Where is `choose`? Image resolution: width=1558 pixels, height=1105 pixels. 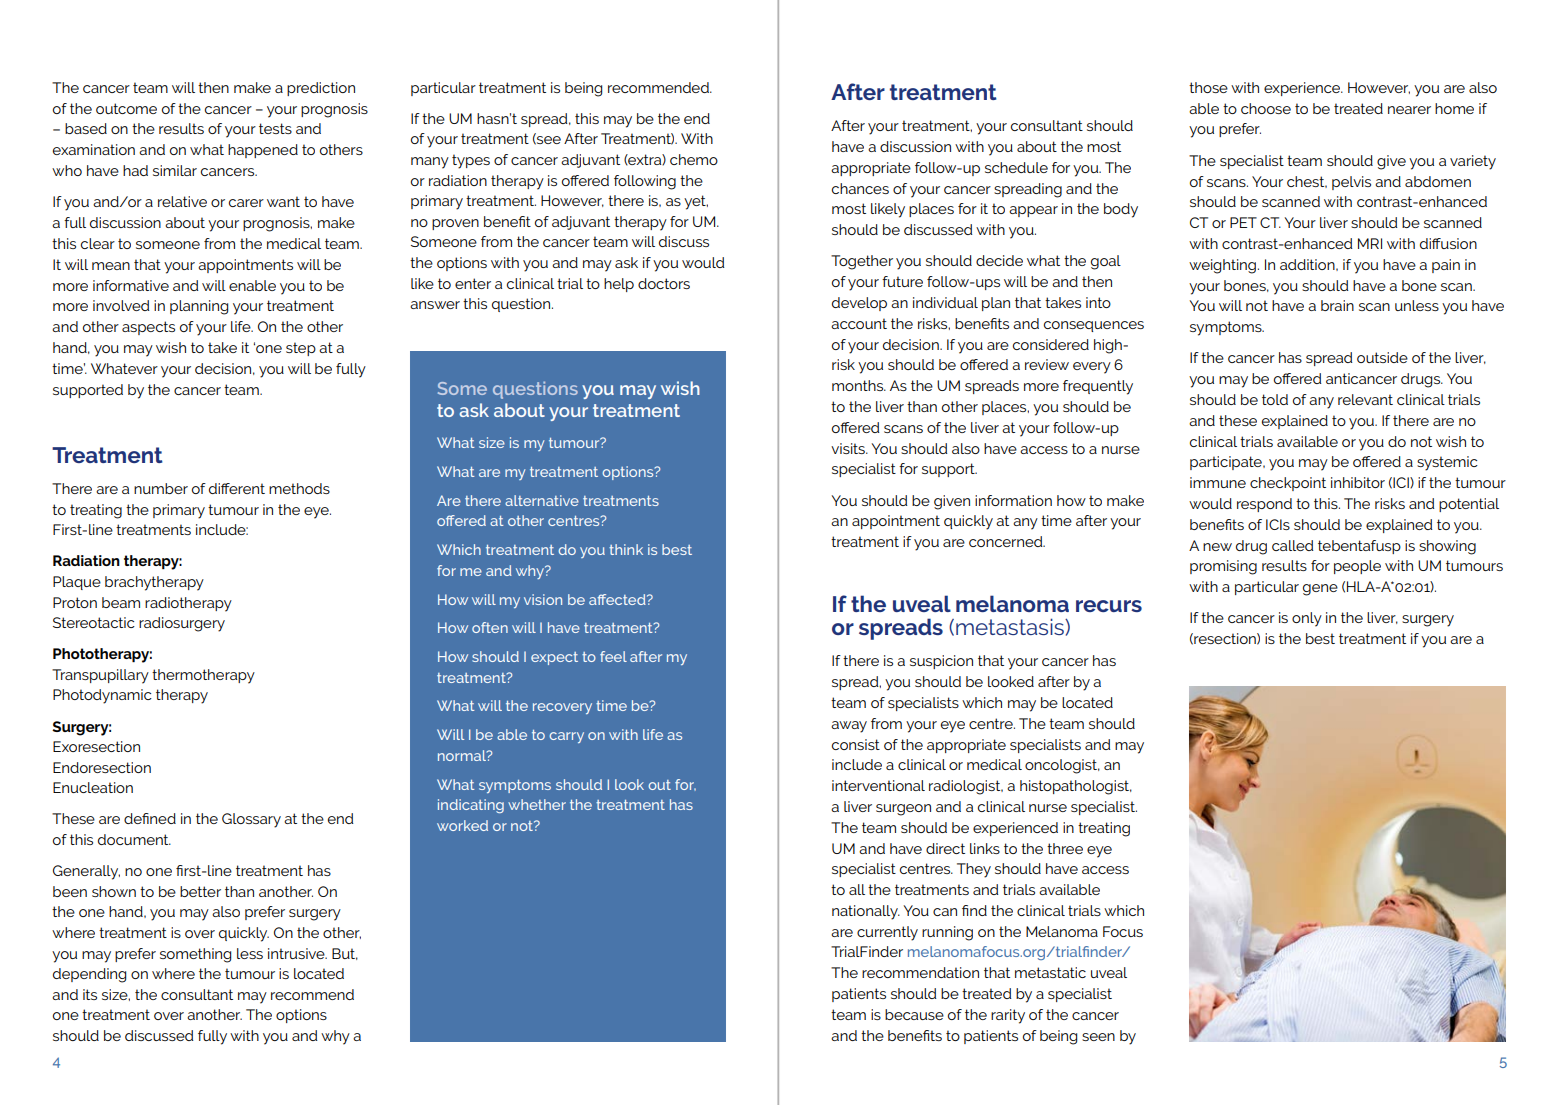 choose is located at coordinates (1266, 108).
